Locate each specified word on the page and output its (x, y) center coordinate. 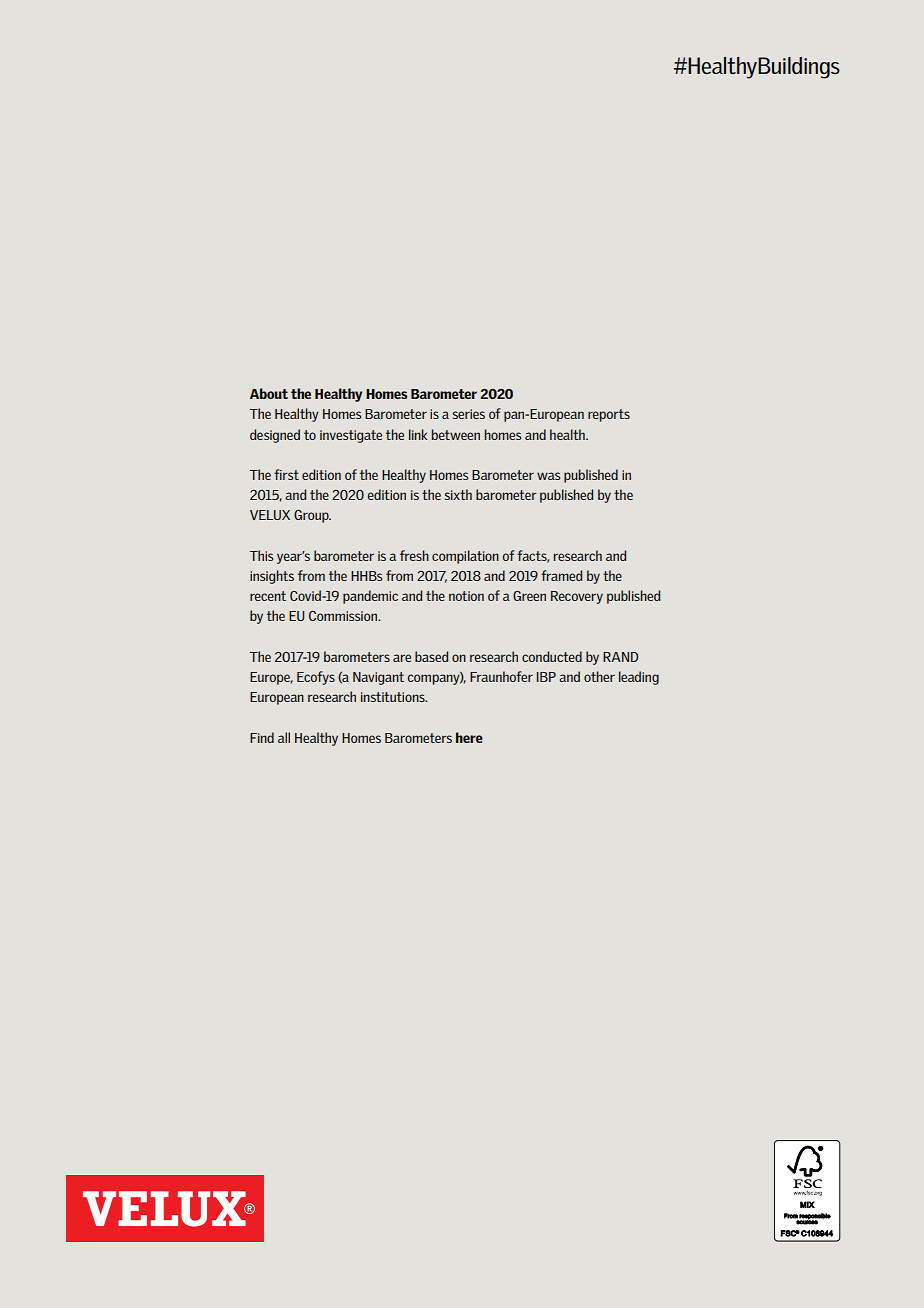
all (284, 737)
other (599, 676)
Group (312, 516)
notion (466, 596)
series (469, 414)
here (469, 737)
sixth (458, 494)
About (269, 393)
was (548, 476)
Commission (344, 616)
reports (609, 415)
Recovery (577, 597)
